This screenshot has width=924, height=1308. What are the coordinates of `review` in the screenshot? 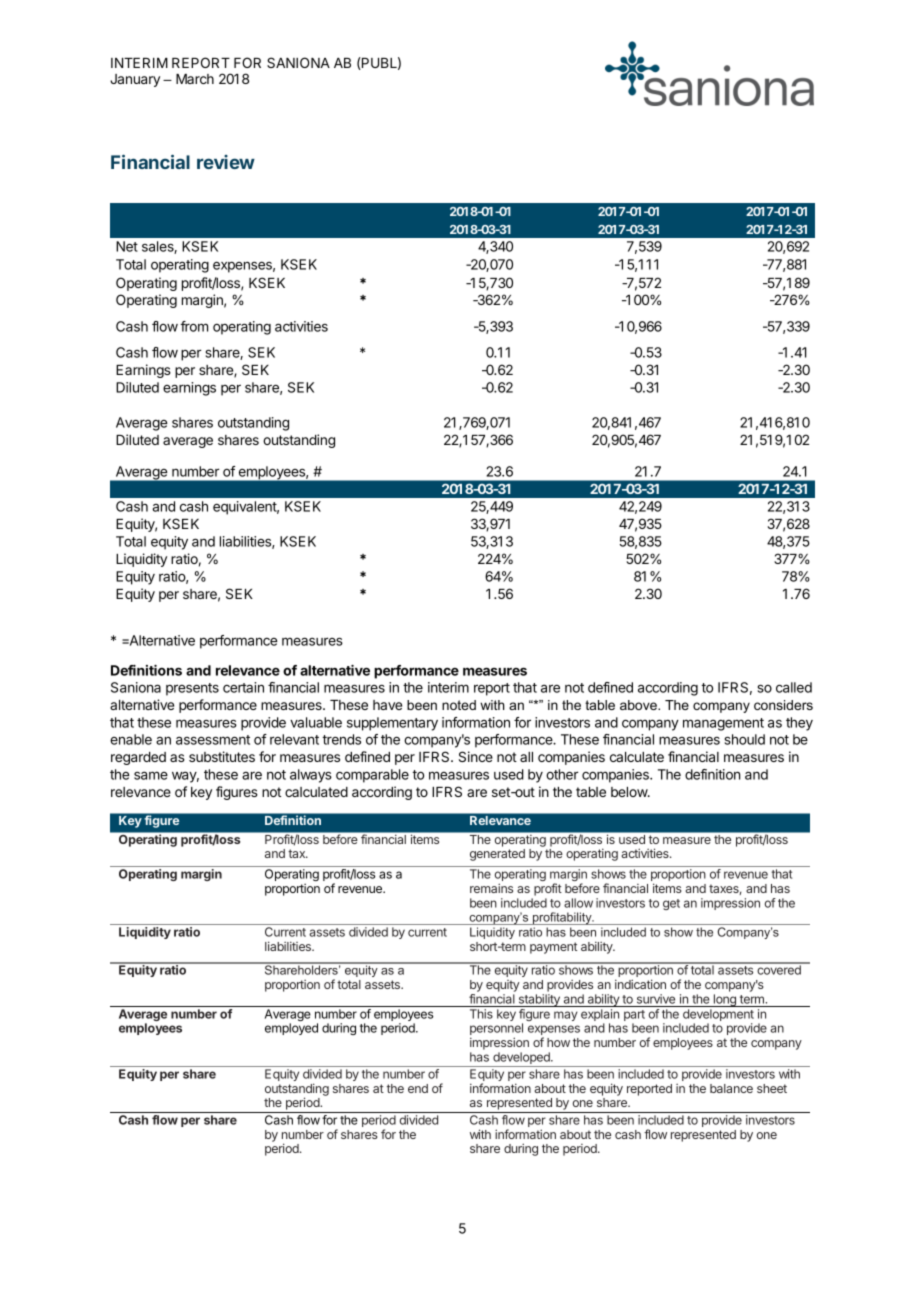 It's located at (226, 162).
